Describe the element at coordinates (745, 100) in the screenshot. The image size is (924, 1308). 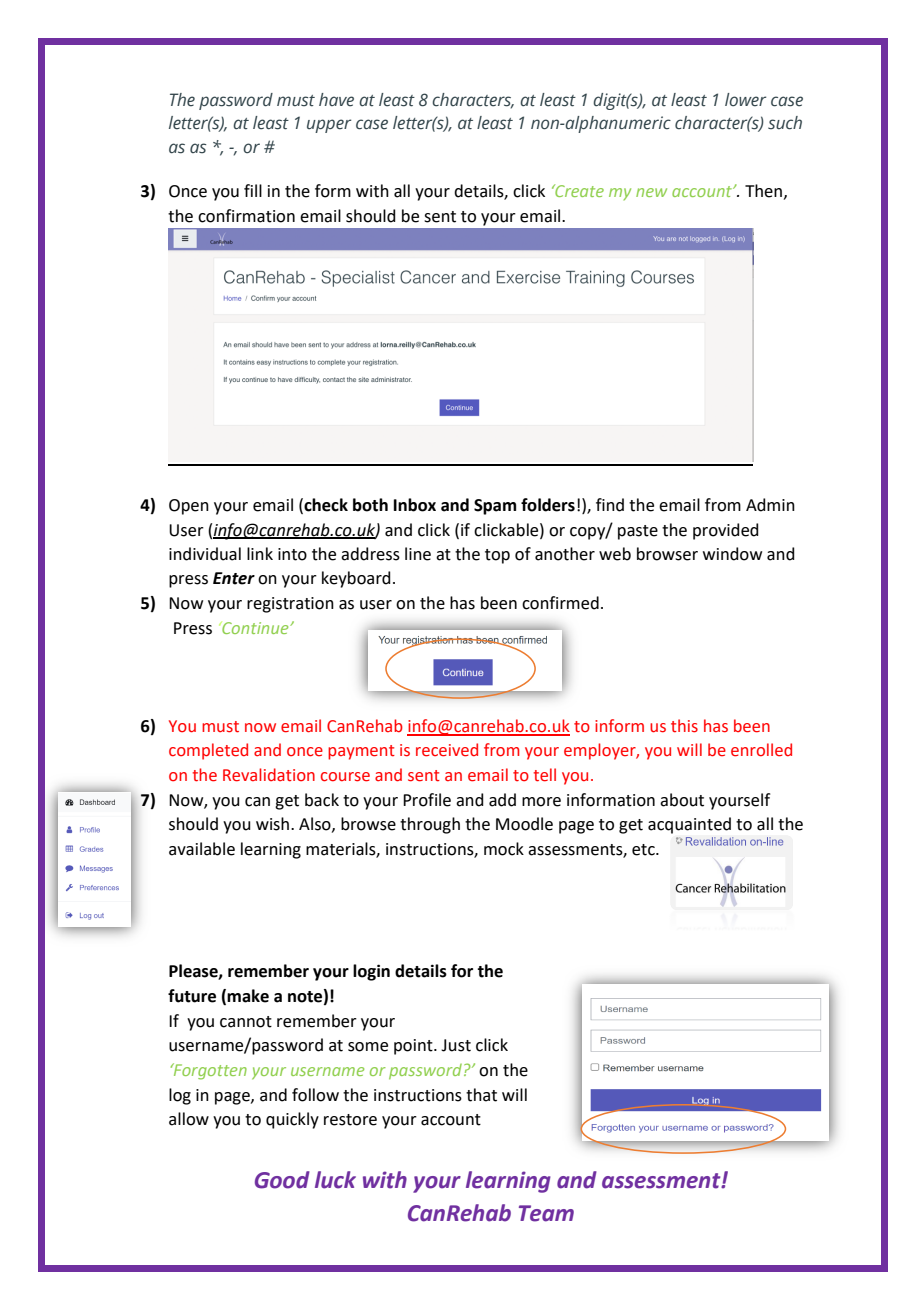
I see `lower` at that location.
